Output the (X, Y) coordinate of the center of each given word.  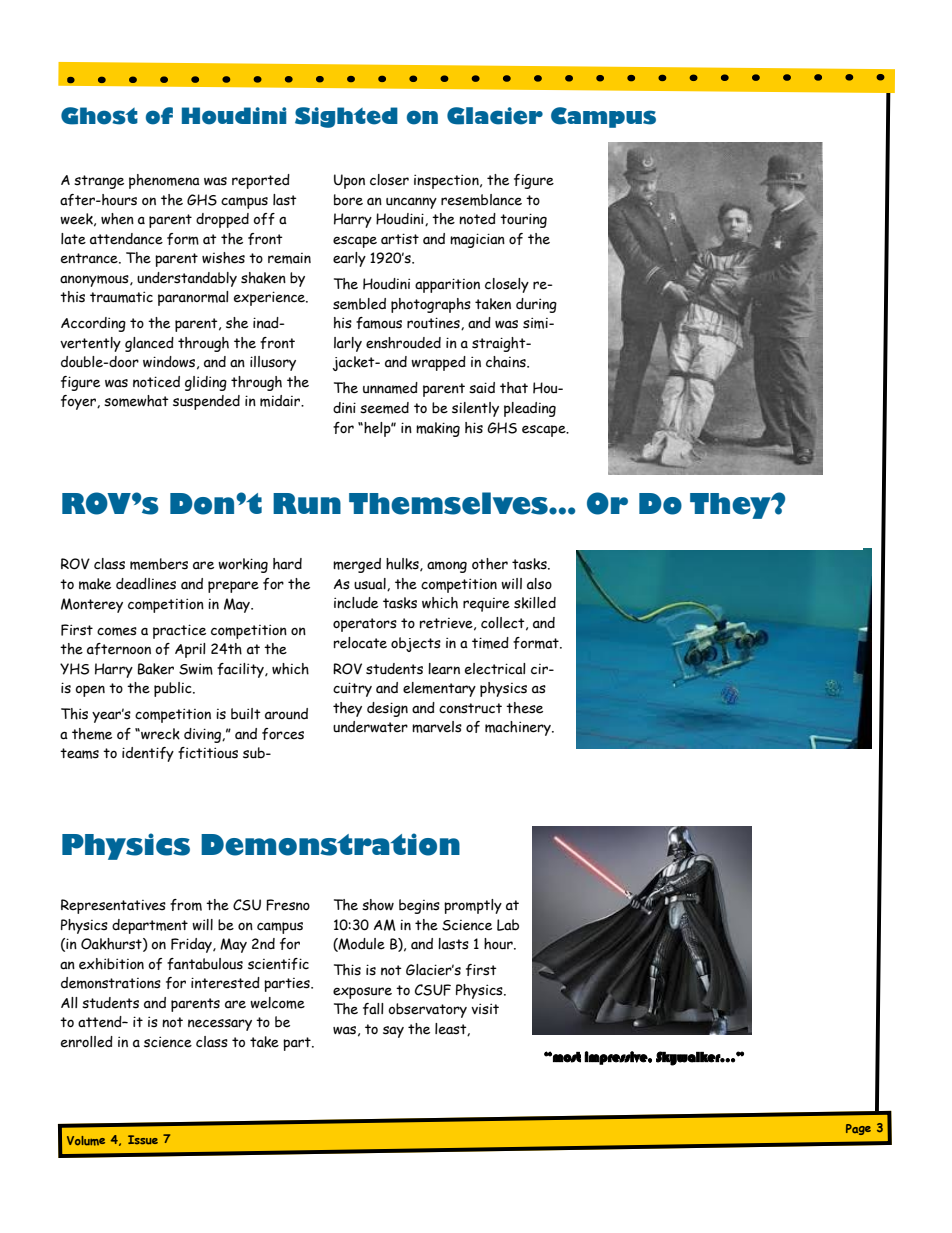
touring (523, 220)
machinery (519, 728)
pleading (530, 409)
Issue (143, 1140)
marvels (437, 727)
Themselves (449, 503)
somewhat (136, 401)
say (393, 1032)
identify (148, 754)
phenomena (164, 181)
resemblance (481, 200)
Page (858, 1129)
